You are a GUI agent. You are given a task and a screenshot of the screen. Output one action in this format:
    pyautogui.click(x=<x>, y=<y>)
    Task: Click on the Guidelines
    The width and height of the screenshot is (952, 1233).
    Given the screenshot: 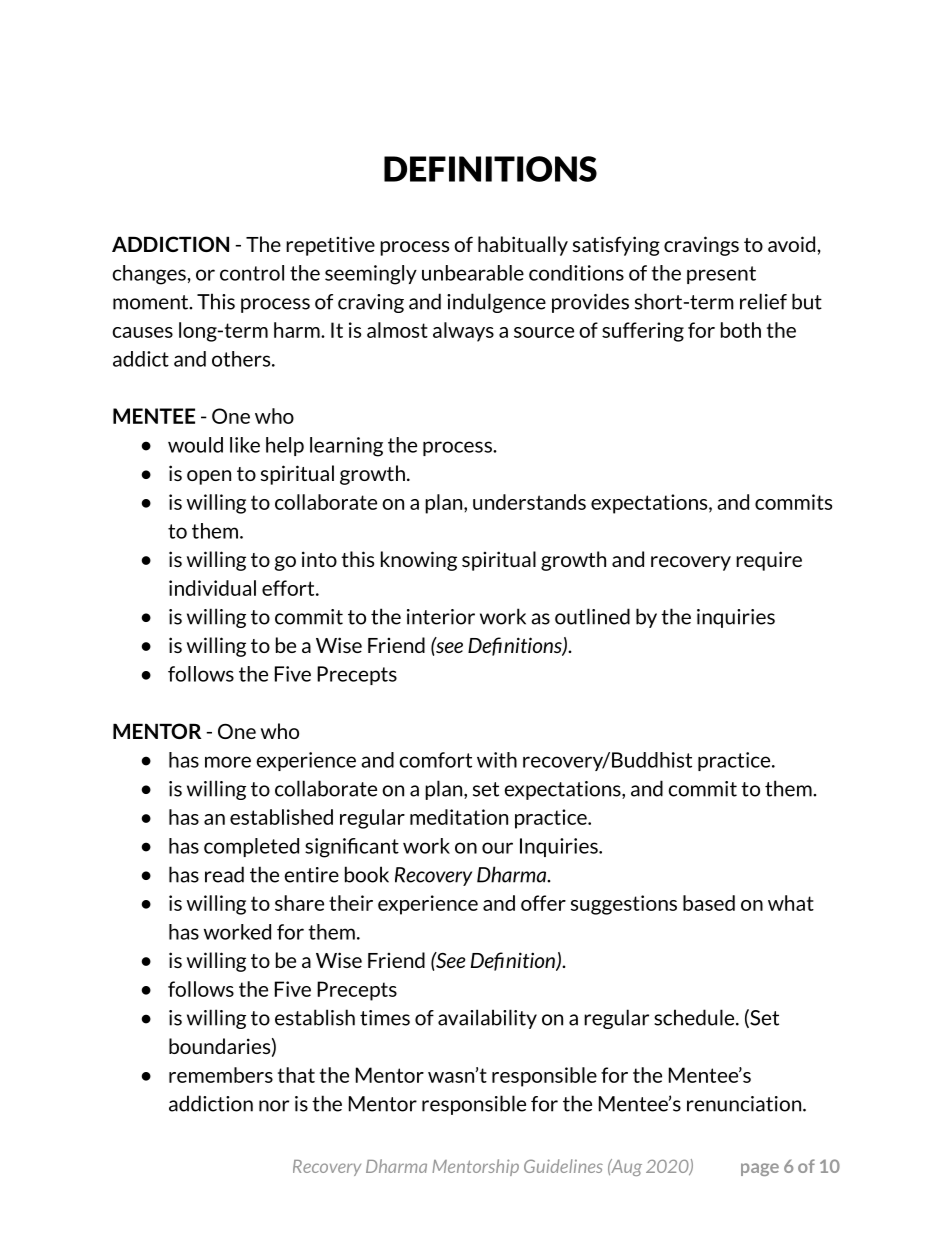 What is the action you would take?
    pyautogui.click(x=563, y=1166)
